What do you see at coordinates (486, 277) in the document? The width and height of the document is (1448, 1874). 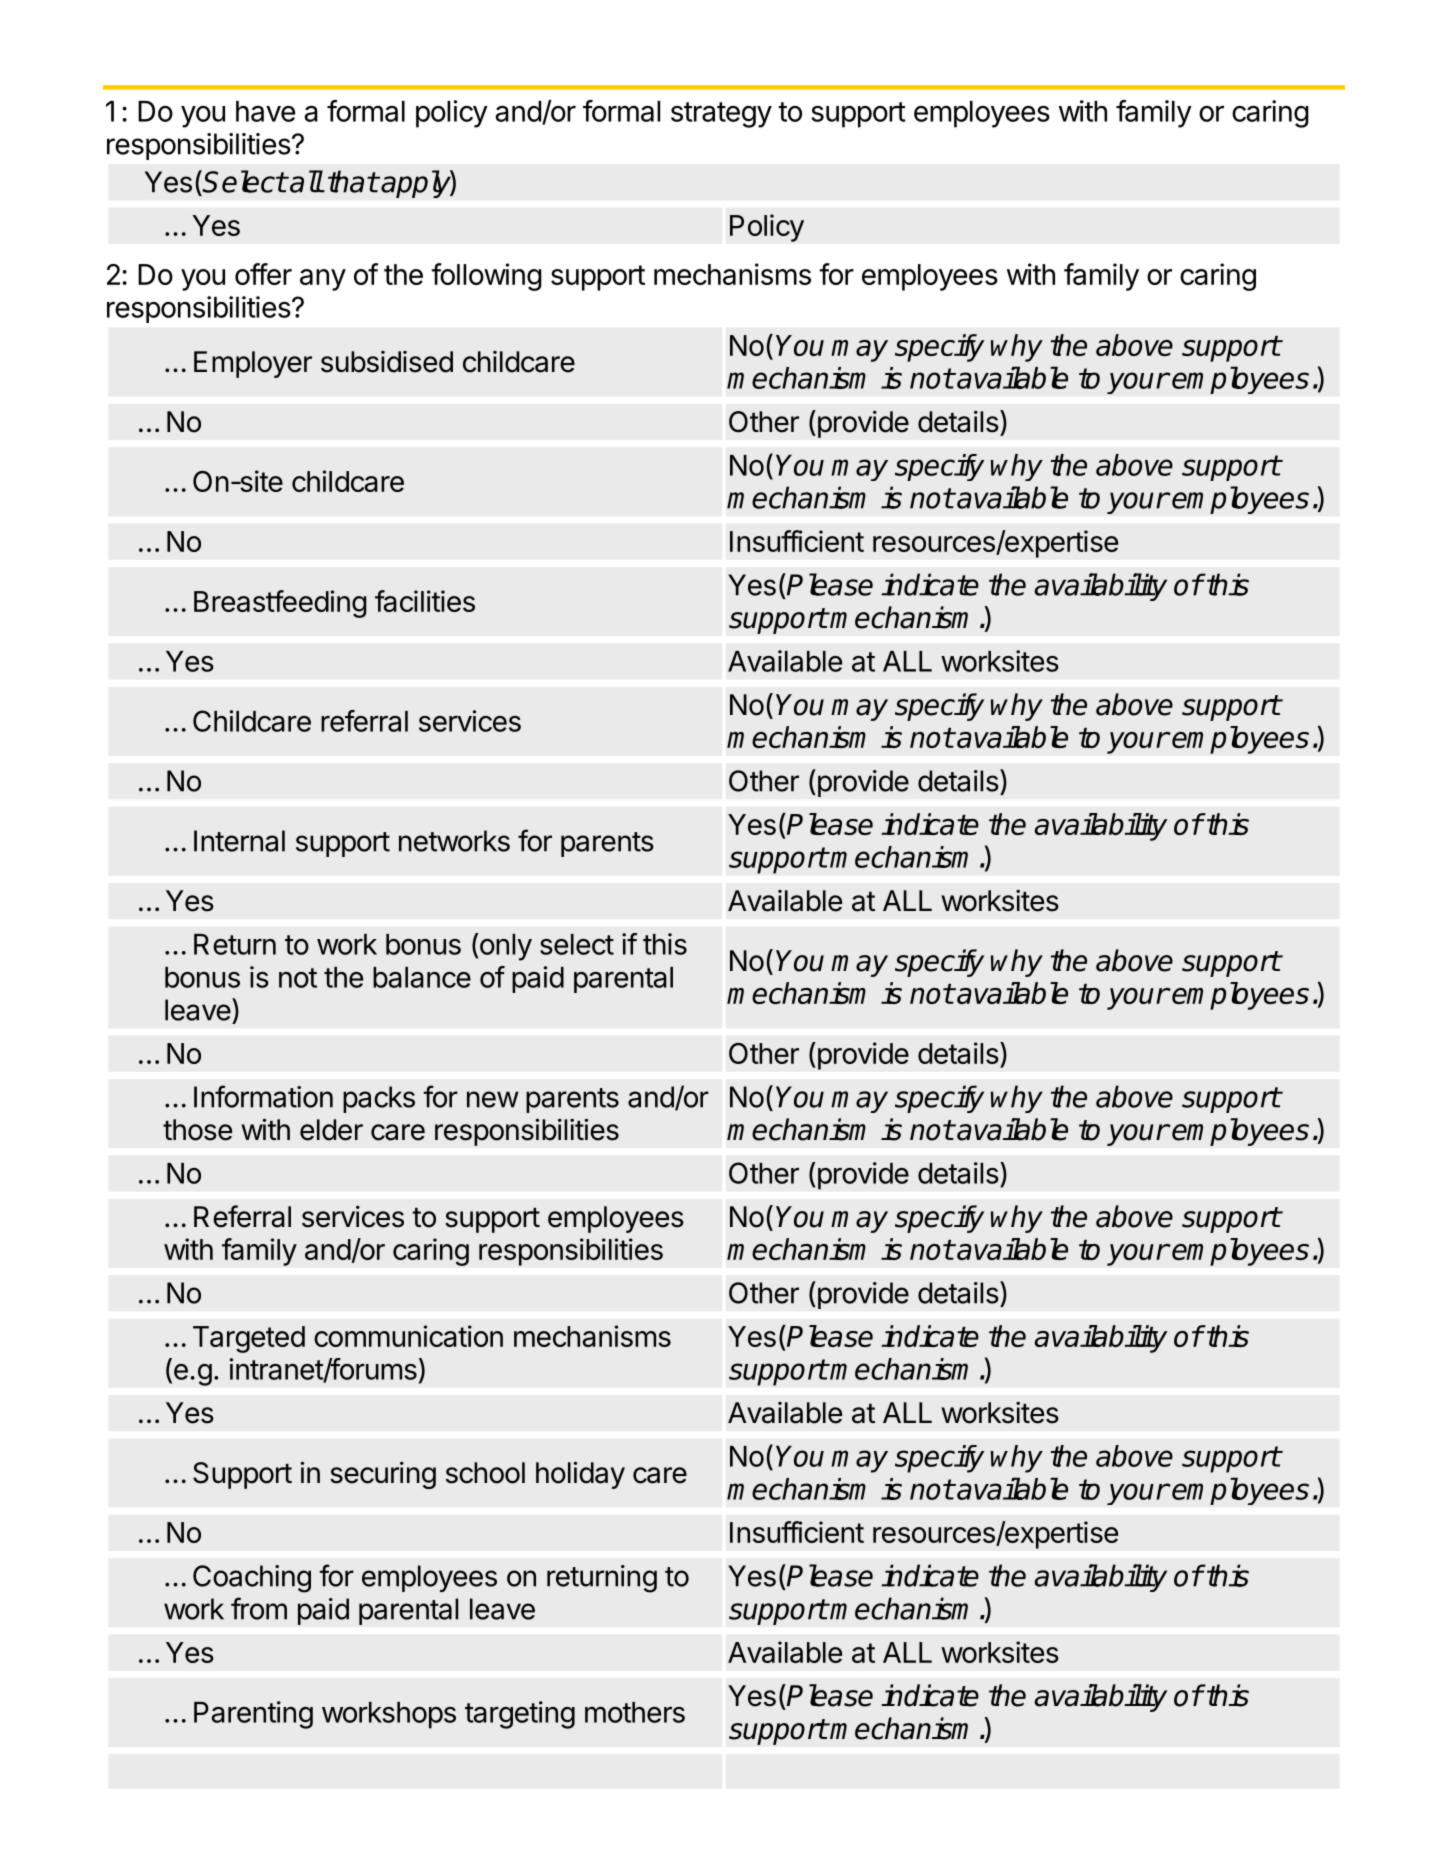 I see `following` at bounding box center [486, 277].
